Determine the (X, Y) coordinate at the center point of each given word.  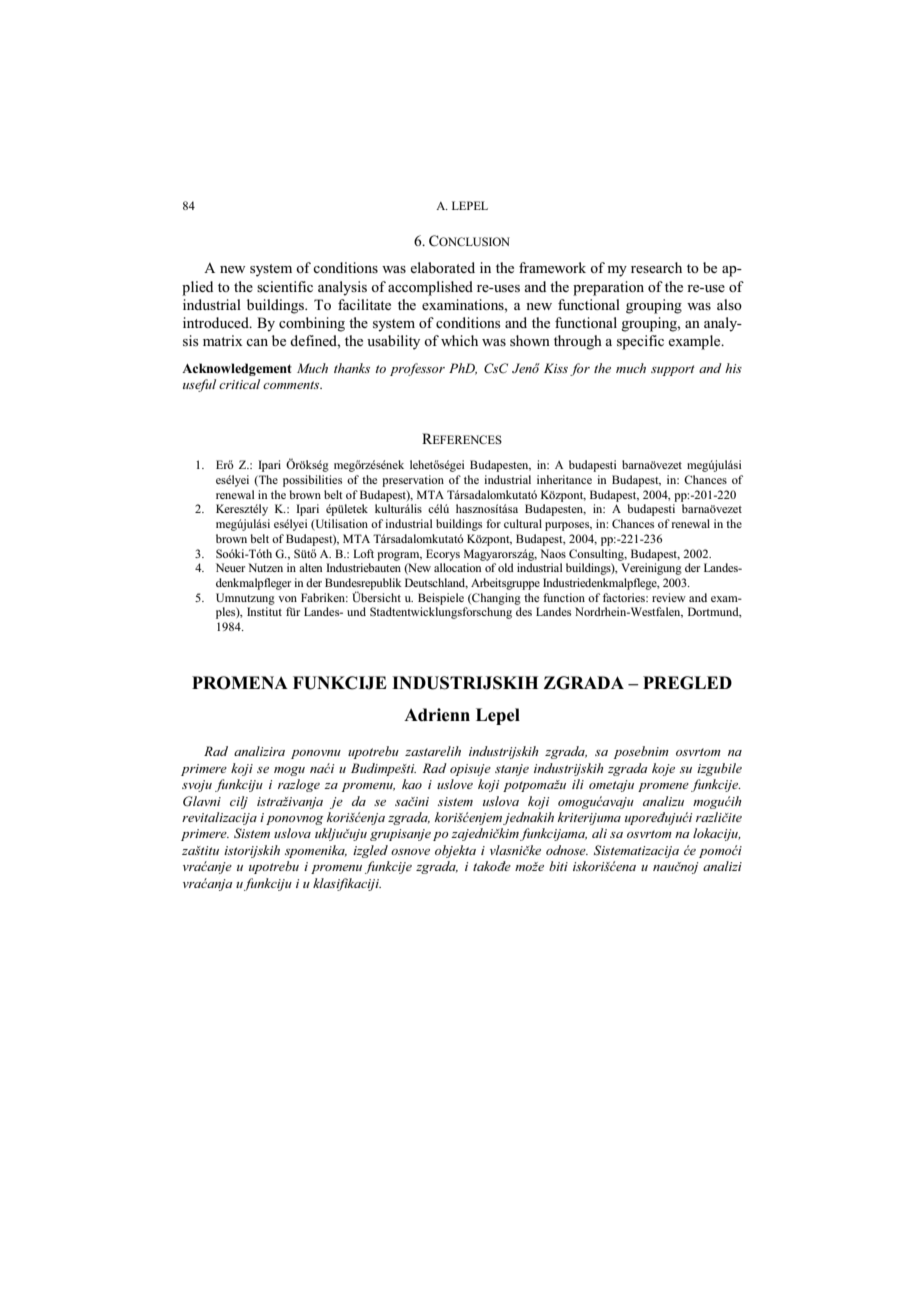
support (673, 370)
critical (239, 384)
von (287, 599)
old (506, 567)
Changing (495, 599)
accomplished (430, 288)
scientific (285, 286)
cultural (523, 523)
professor (417, 369)
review (669, 597)
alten (310, 567)
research (656, 267)
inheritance (564, 479)
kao (412, 784)
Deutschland (436, 583)
